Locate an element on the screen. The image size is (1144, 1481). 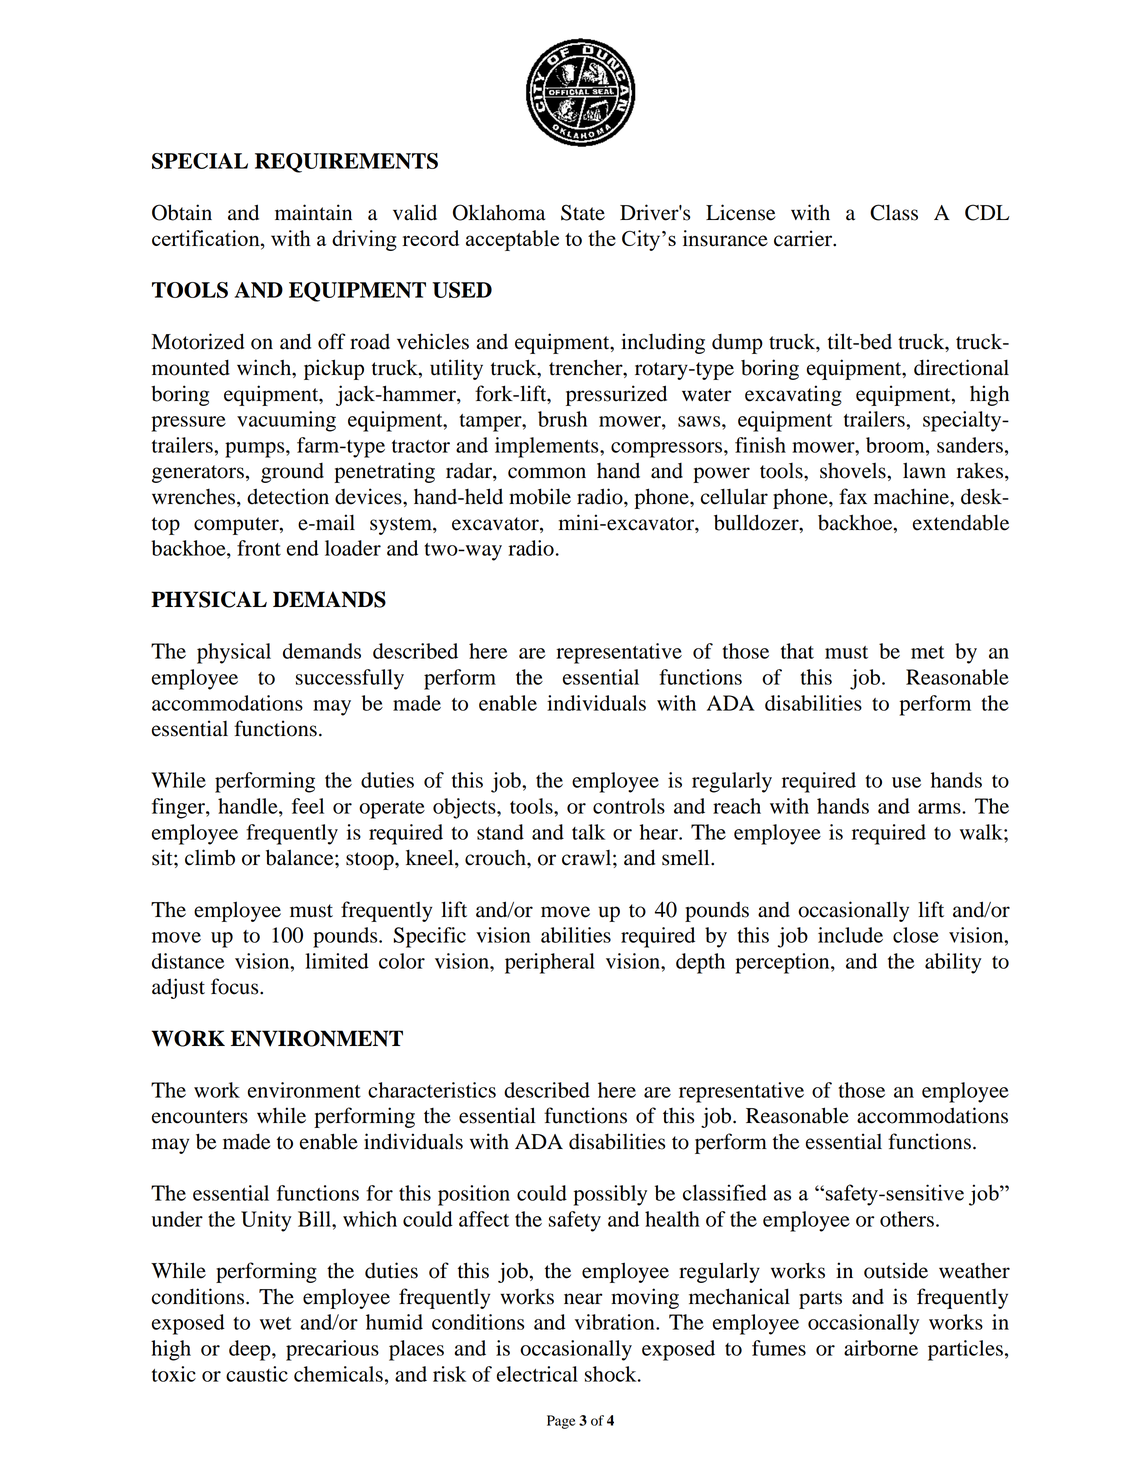
maintain is located at coordinates (313, 212).
